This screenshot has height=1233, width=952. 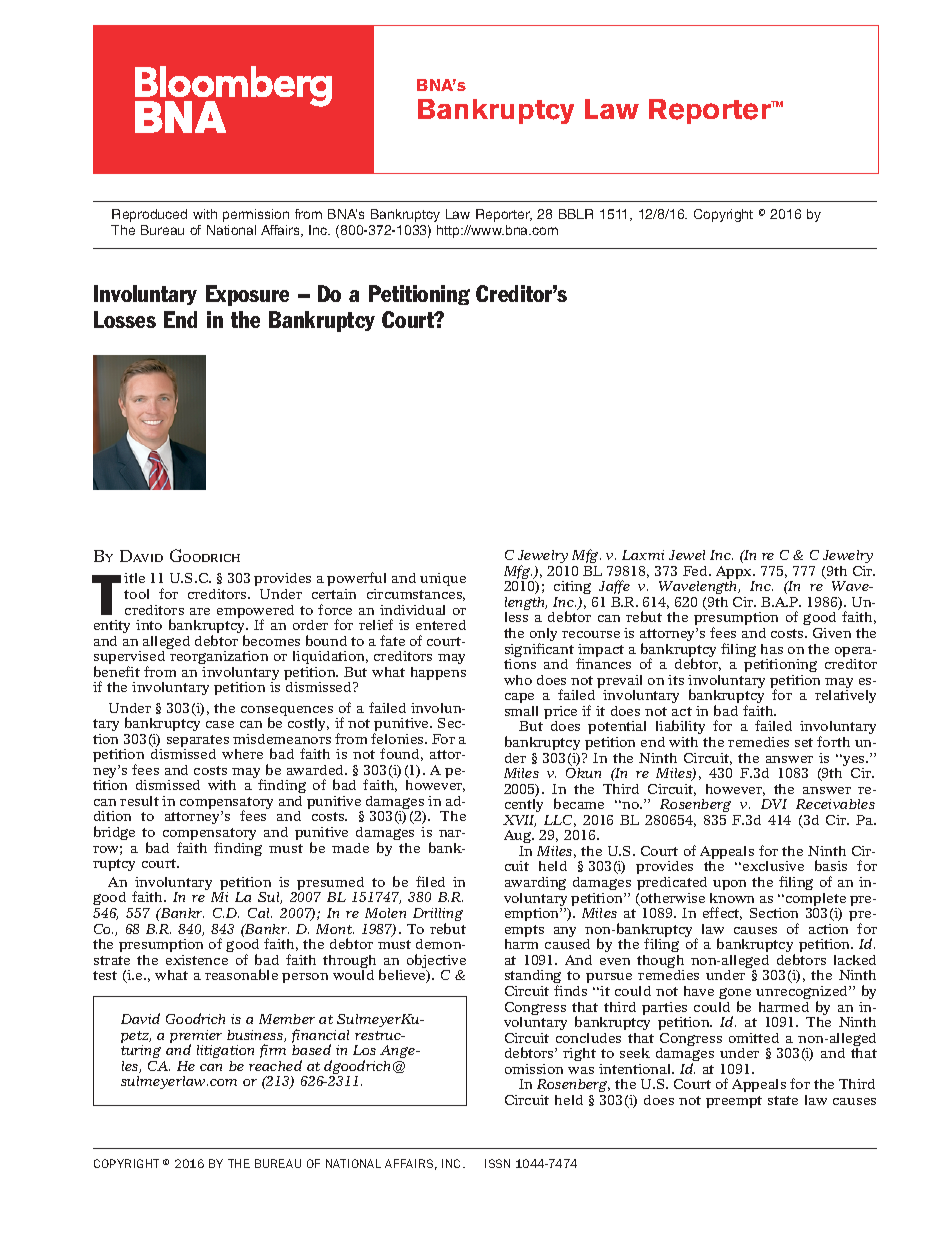 I want to click on Reproduced, so click(x=149, y=215).
